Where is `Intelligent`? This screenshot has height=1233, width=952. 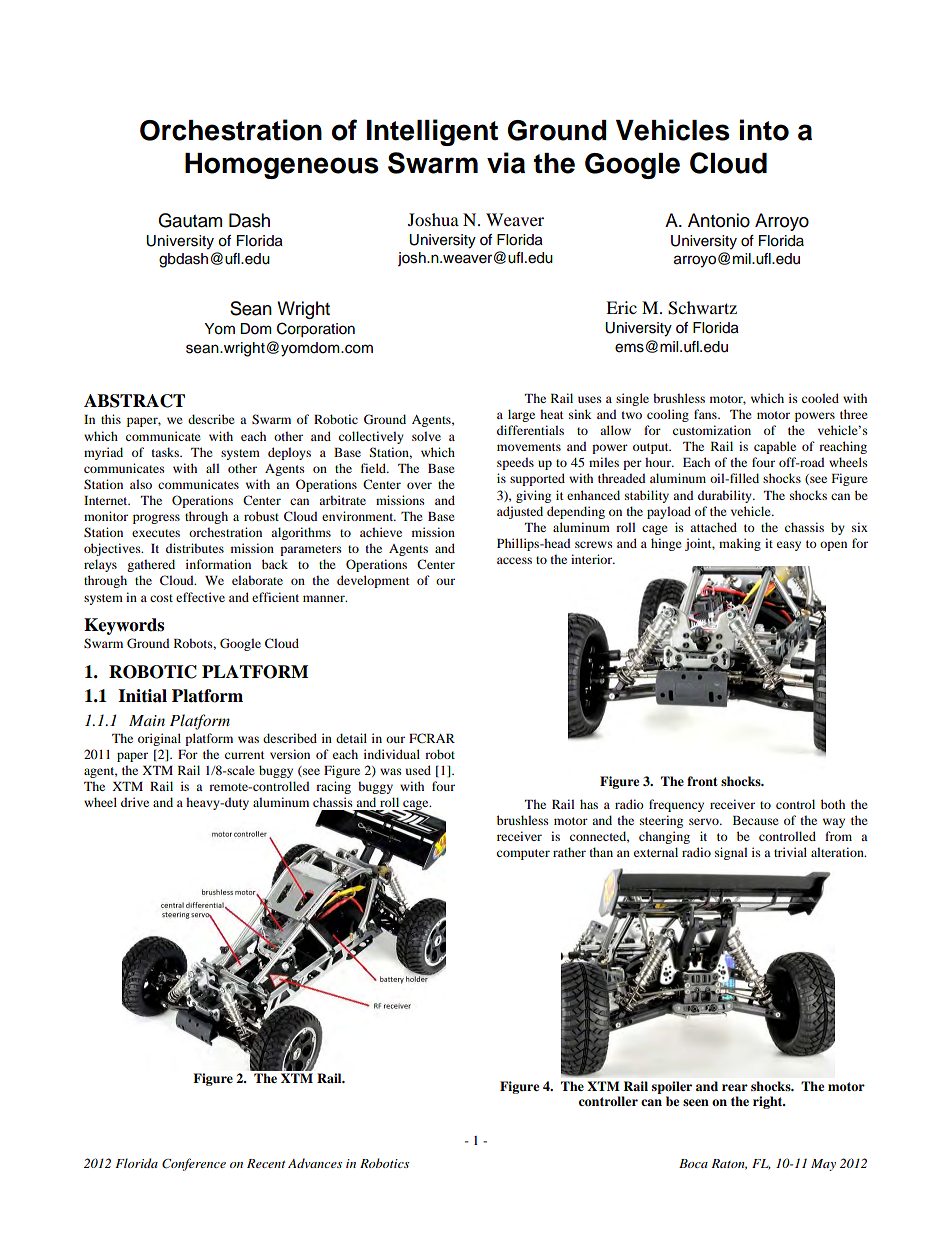 Intelligent is located at coordinates (432, 132).
